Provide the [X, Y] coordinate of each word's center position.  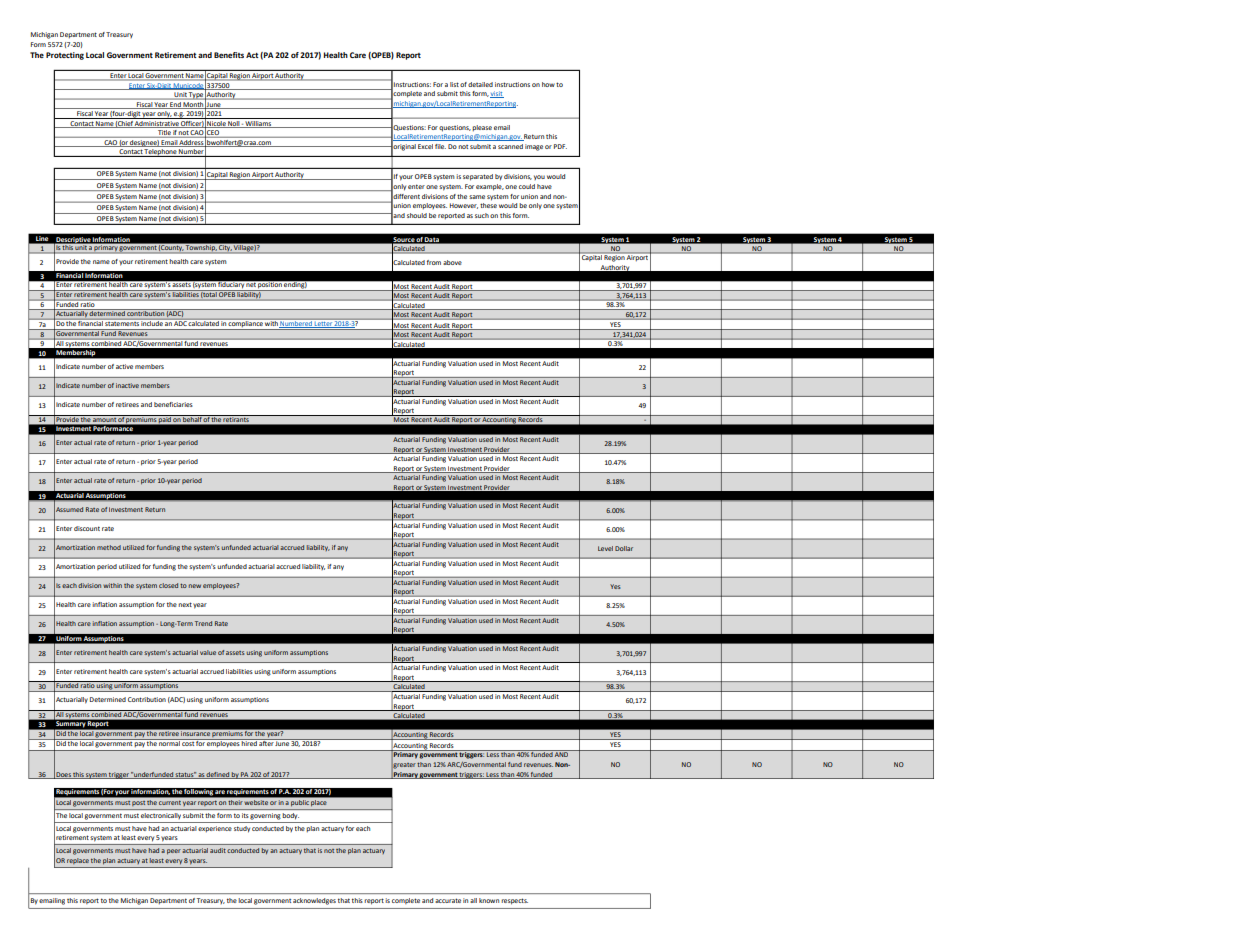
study [242, 829]
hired [249, 742]
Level [605, 548]
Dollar [624, 548]
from [434, 262]
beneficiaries [173, 404]
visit [497, 94]
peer [174, 851]
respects [515, 901]
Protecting [65, 56]
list [454, 84]
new [195, 586]
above [452, 262]
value [208, 652]
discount [87, 528]
